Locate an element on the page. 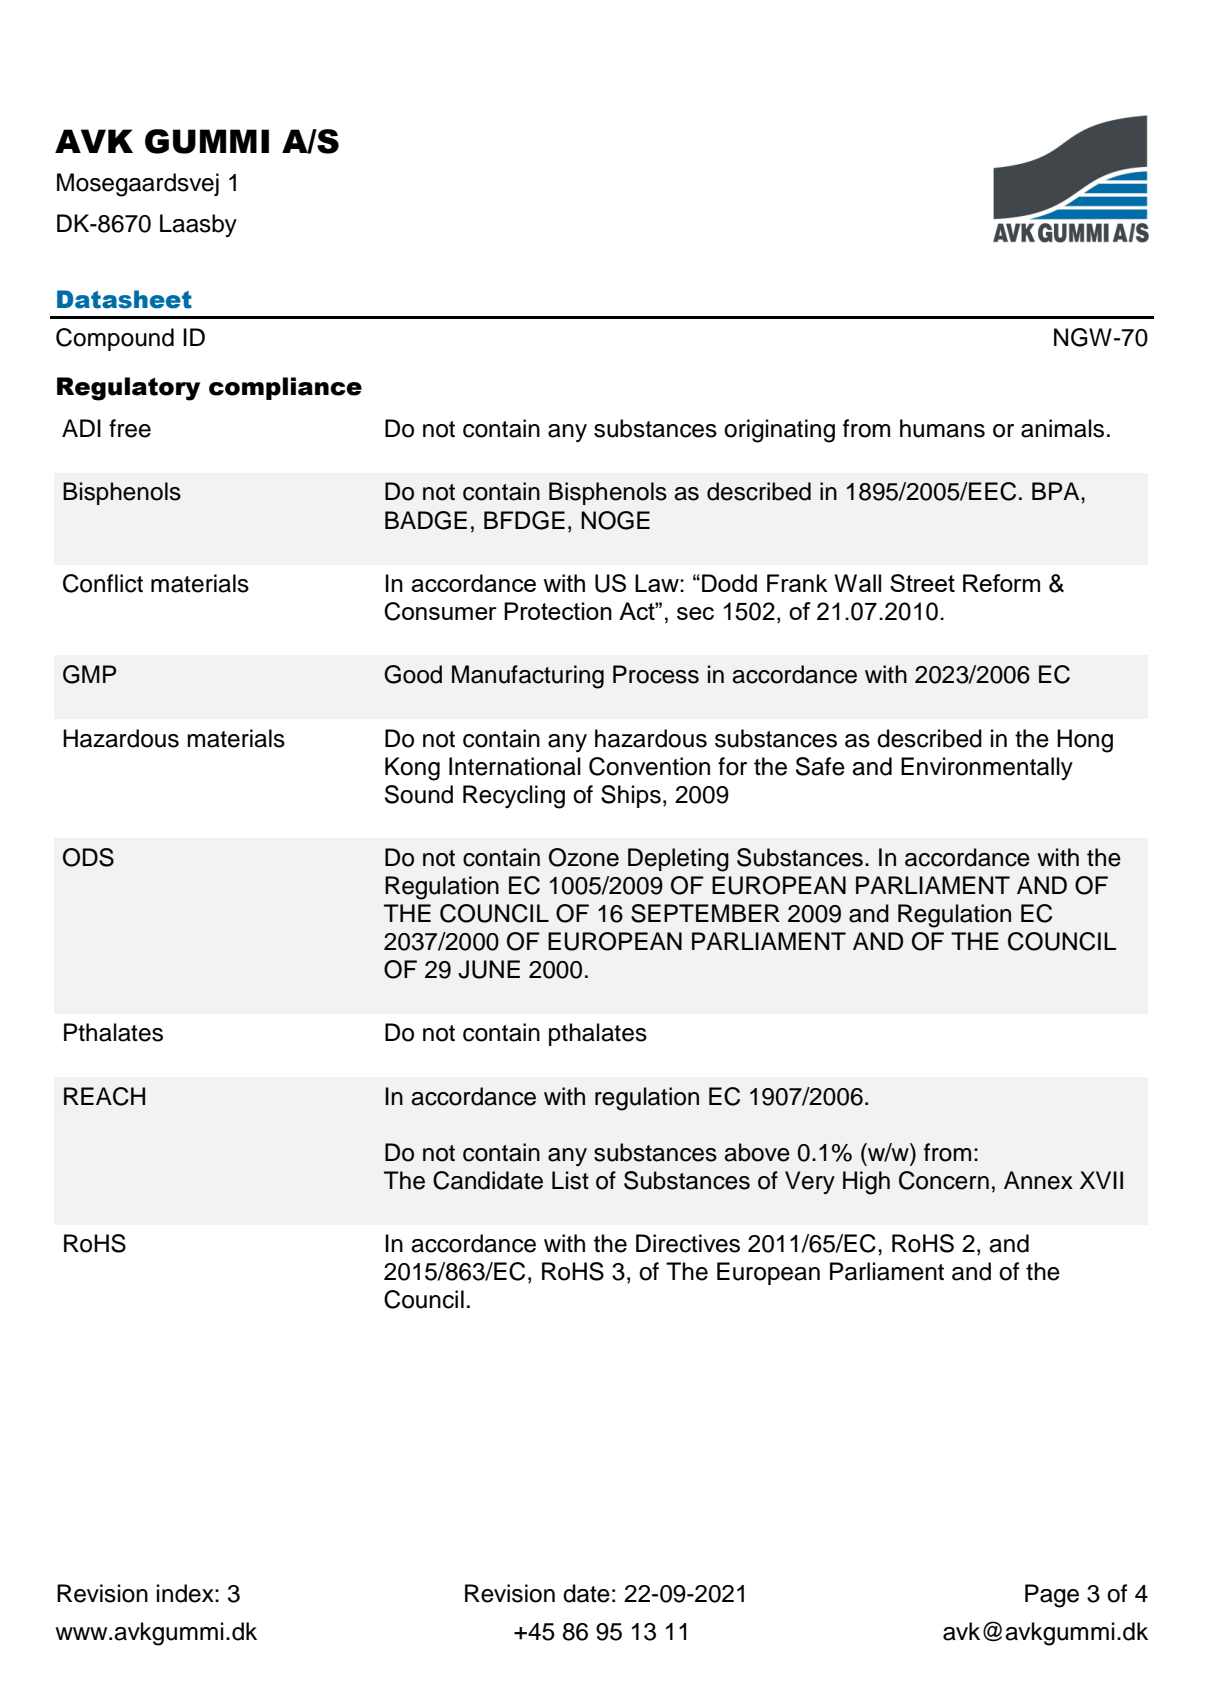 Image resolution: width=1205 pixels, height=1704 pixels. Compound is located at coordinates (115, 339).
